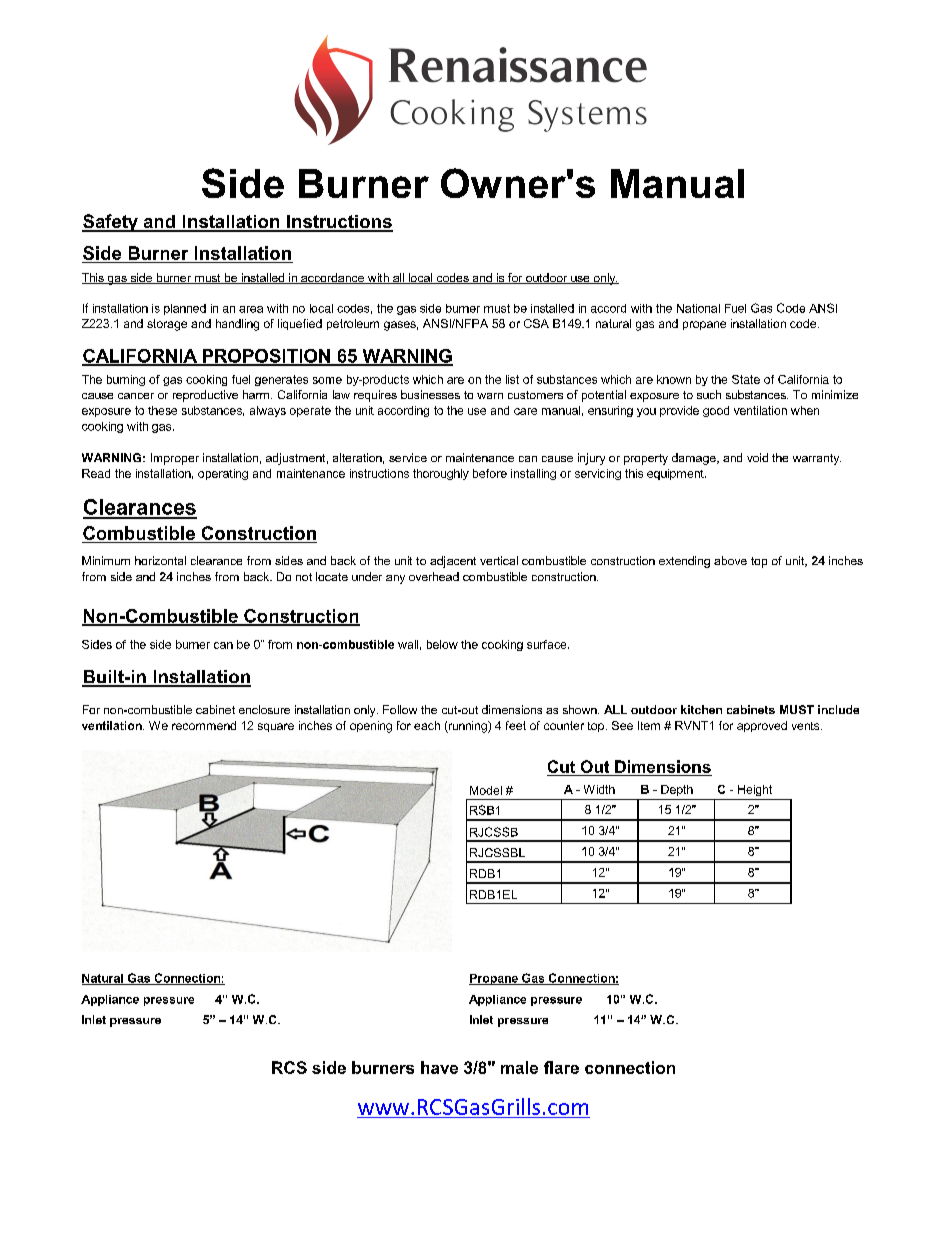 The width and height of the image is (952, 1233). What do you see at coordinates (698, 308) in the image?
I see `National` at bounding box center [698, 308].
